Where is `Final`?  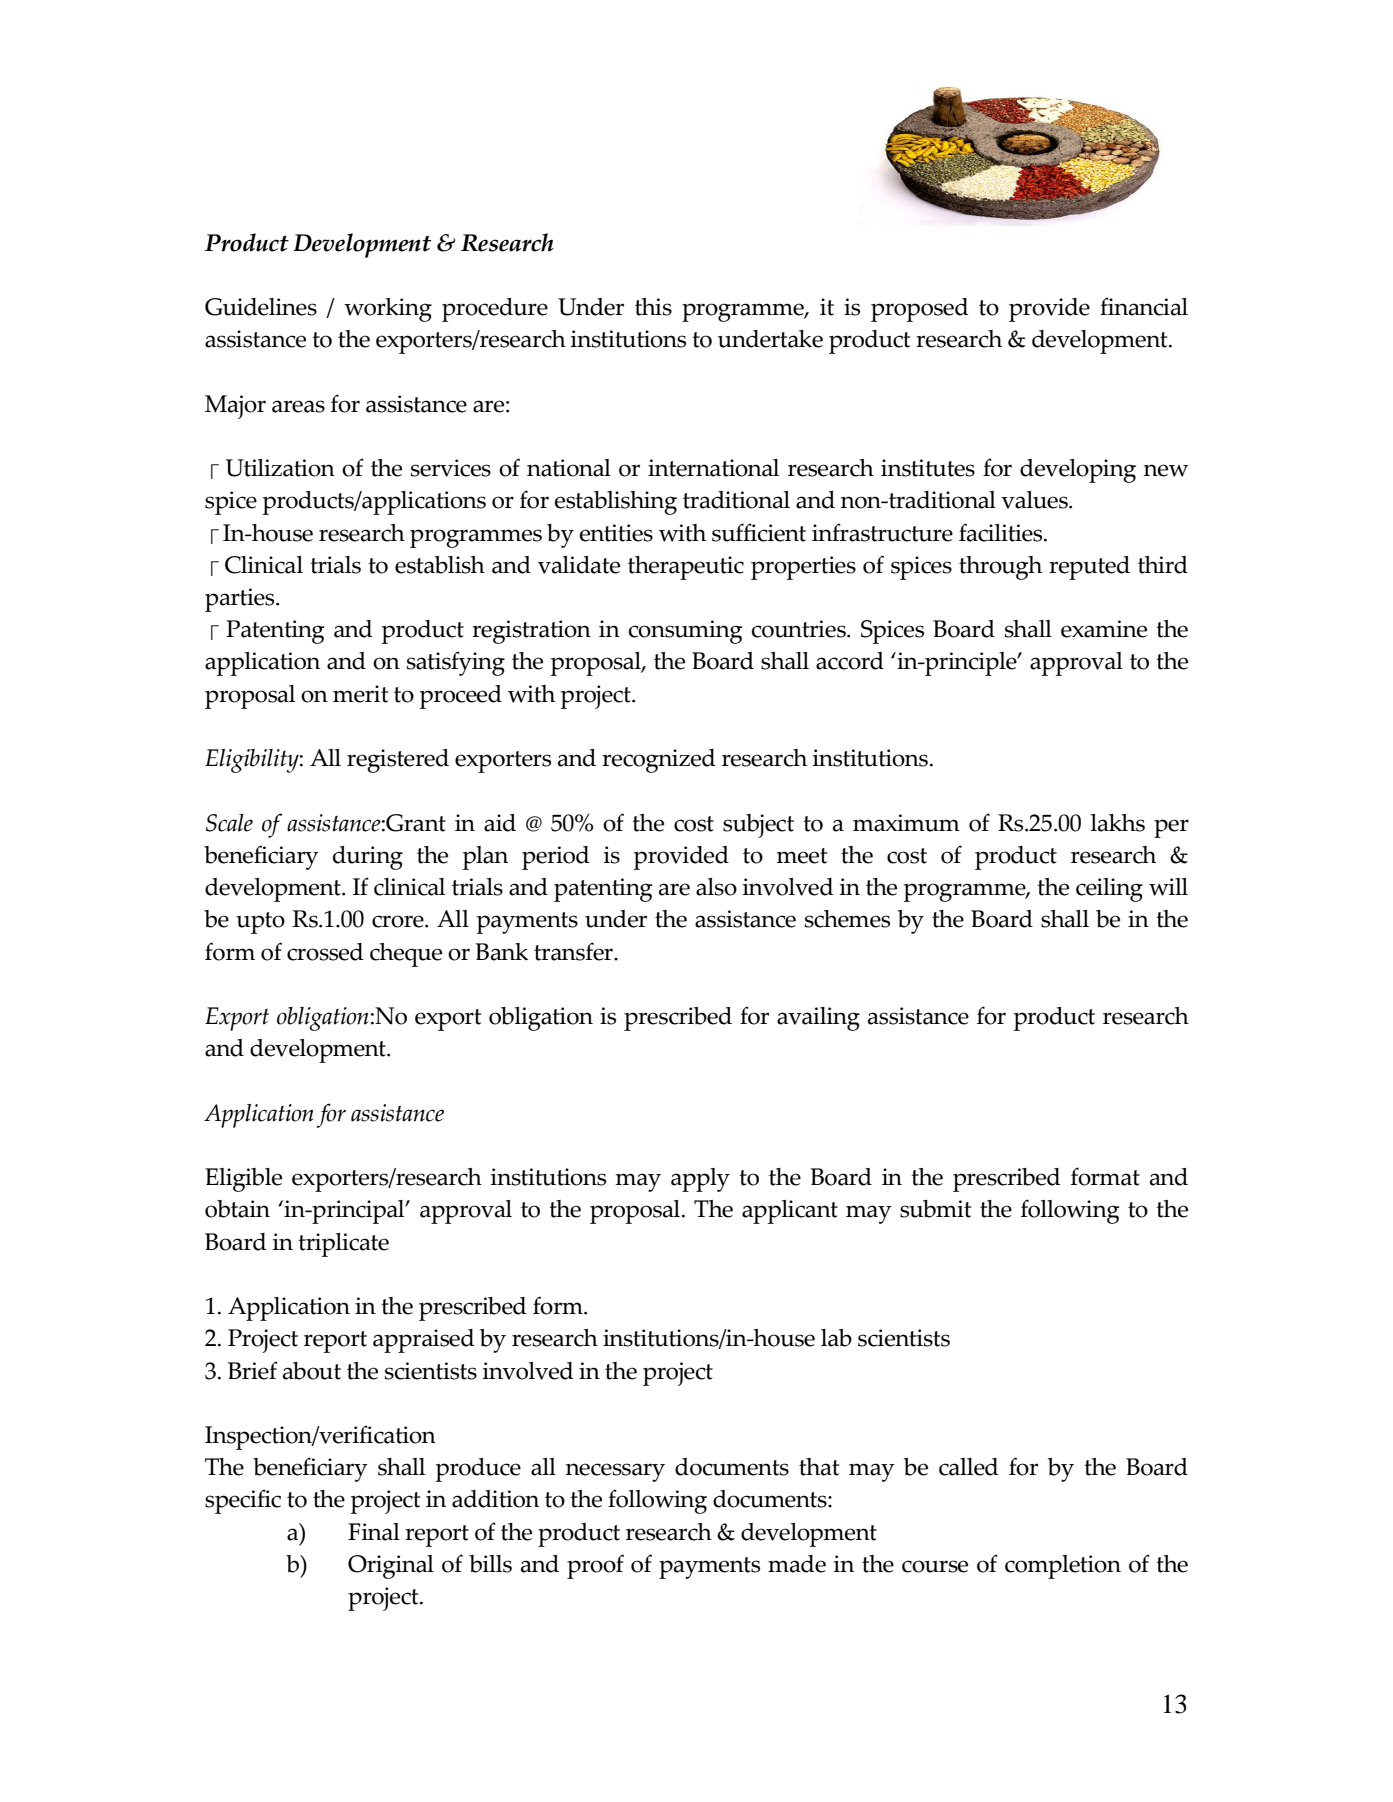
Final is located at coordinates (374, 1532).
